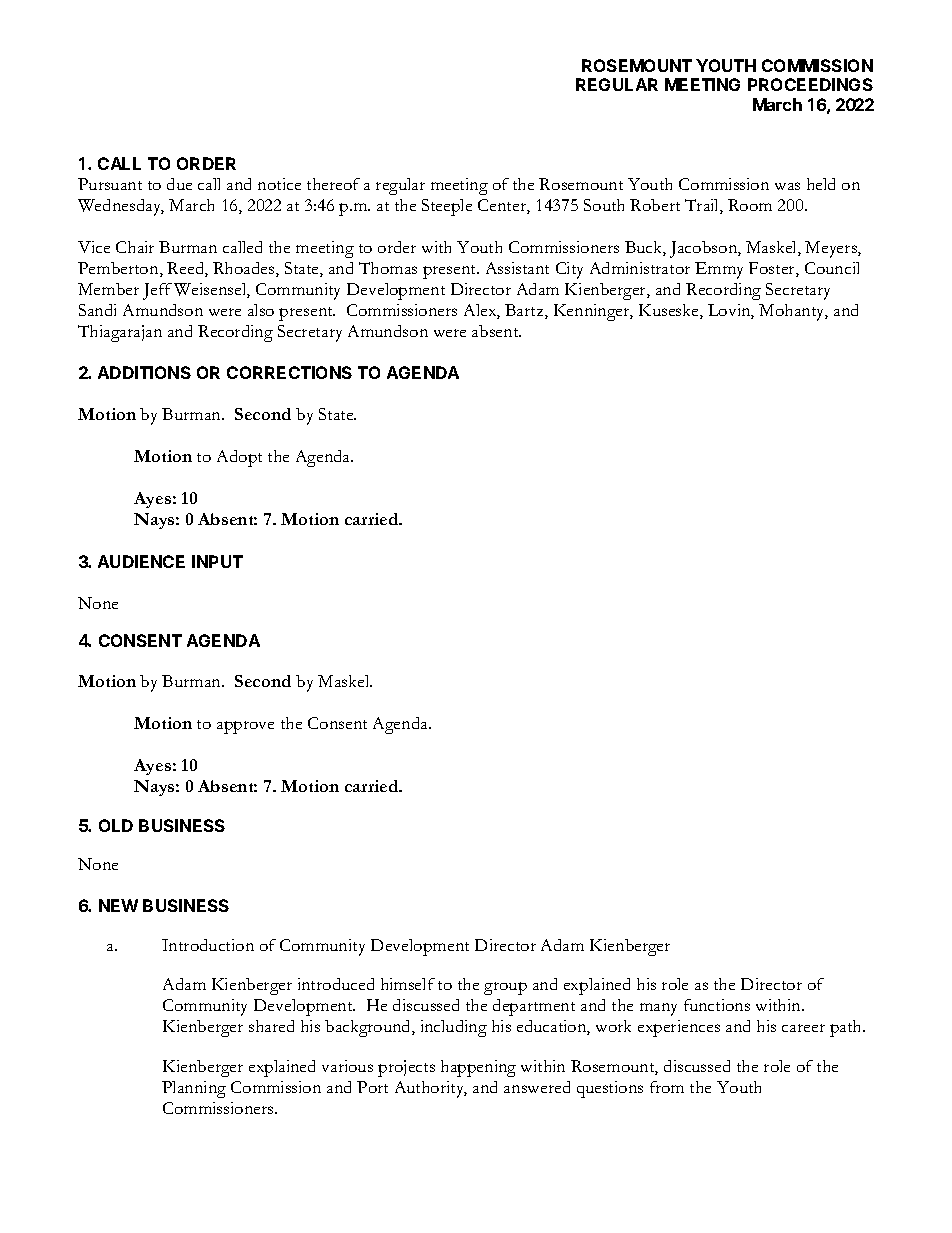 This document has height=1233, width=952. What do you see at coordinates (194, 1089) in the document?
I see `Planning` at bounding box center [194, 1089].
